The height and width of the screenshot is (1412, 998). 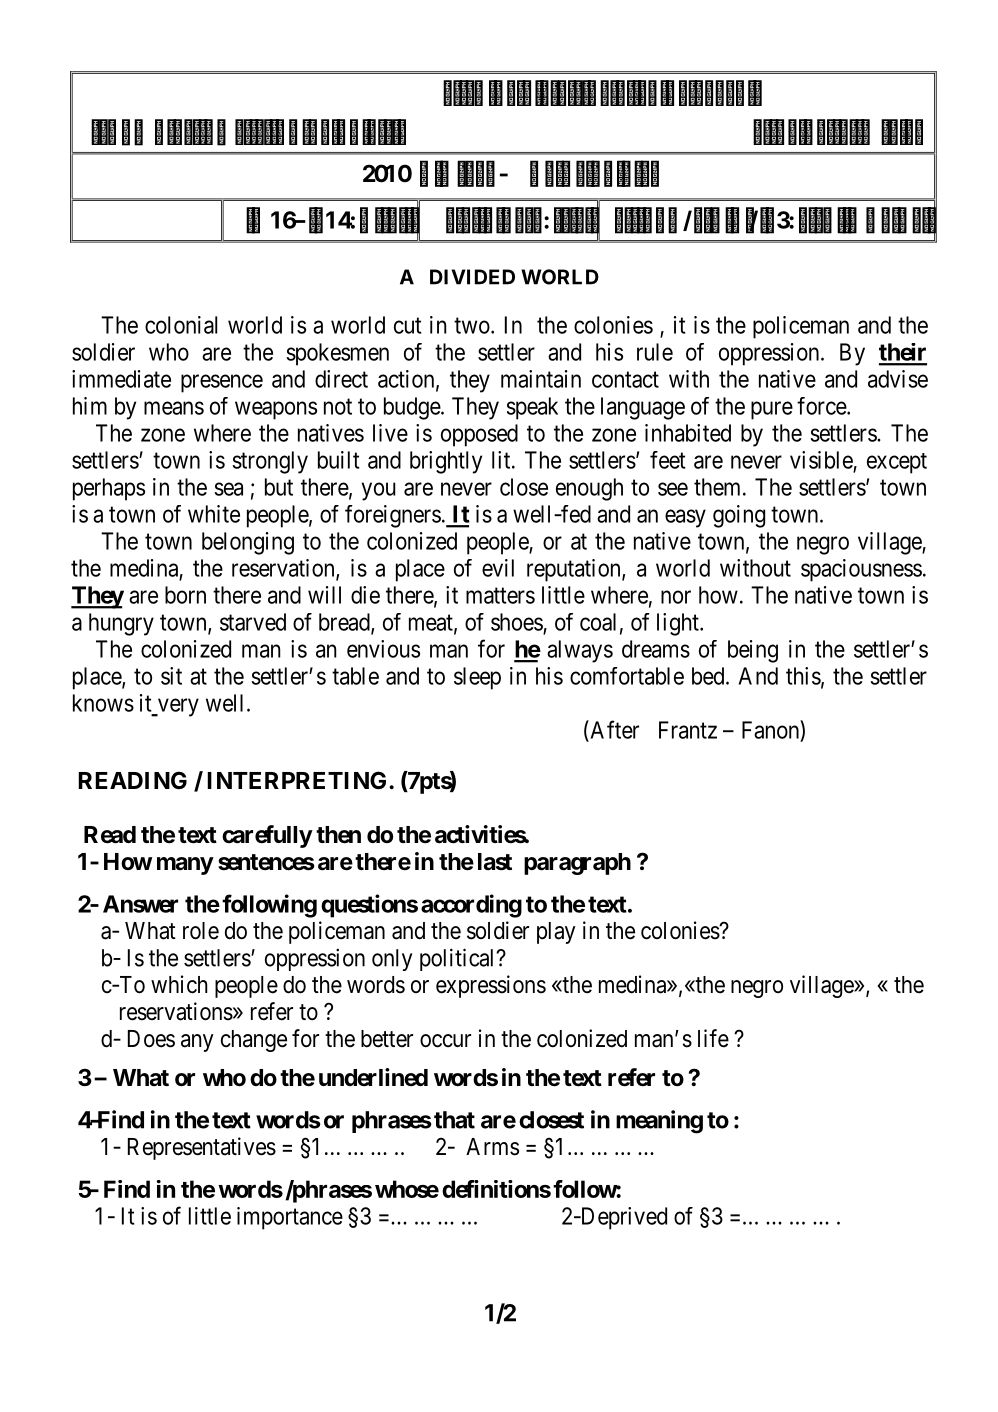 I want to click on many, so click(x=185, y=866).
